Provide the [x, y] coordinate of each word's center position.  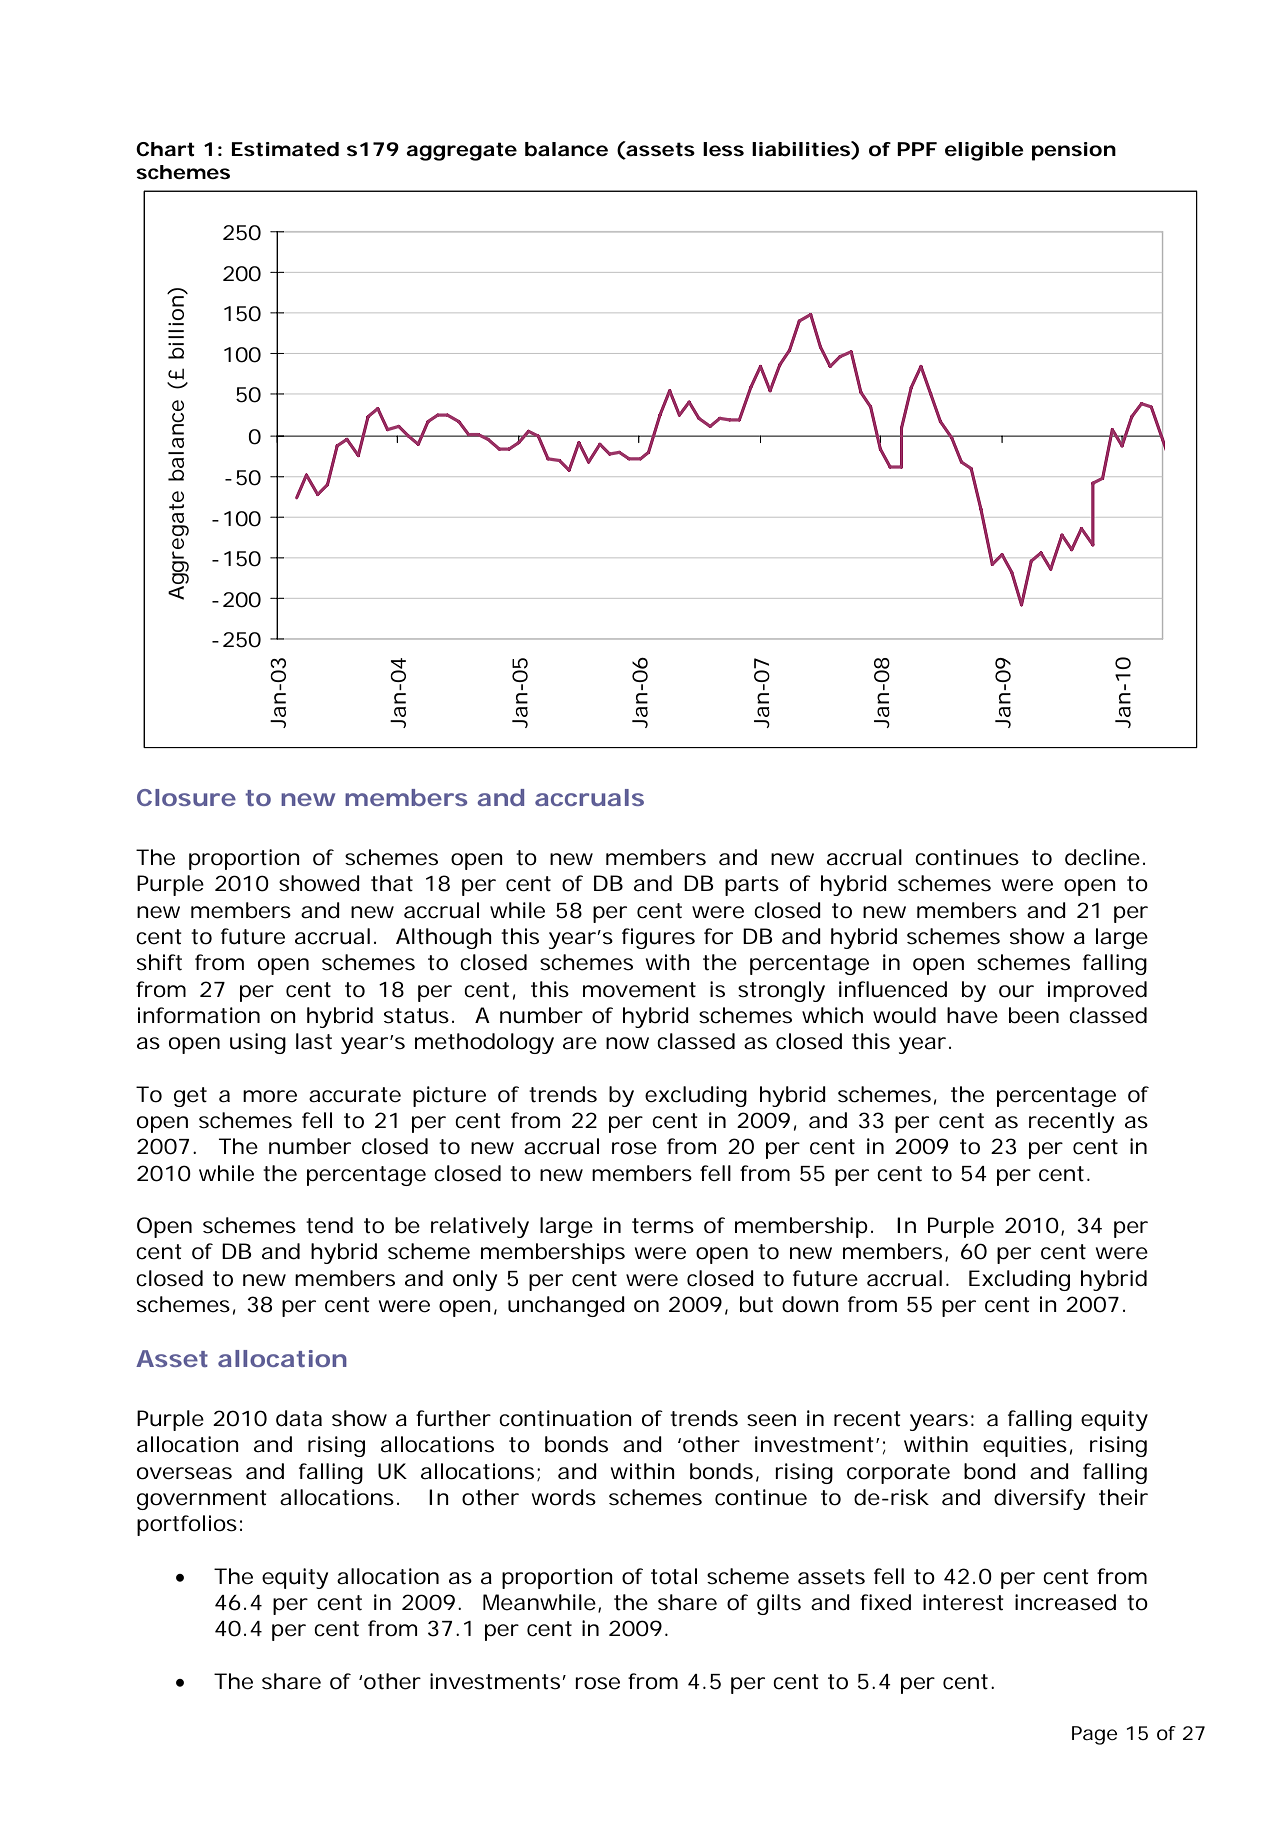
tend [329, 1225]
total [674, 1576]
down [810, 1304]
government [202, 1500]
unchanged [566, 1306]
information [199, 1015]
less [723, 149]
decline [1102, 857]
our [1016, 991]
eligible [984, 151]
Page [1094, 1735]
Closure [186, 797]
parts [752, 886]
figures [658, 938]
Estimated [285, 149]
